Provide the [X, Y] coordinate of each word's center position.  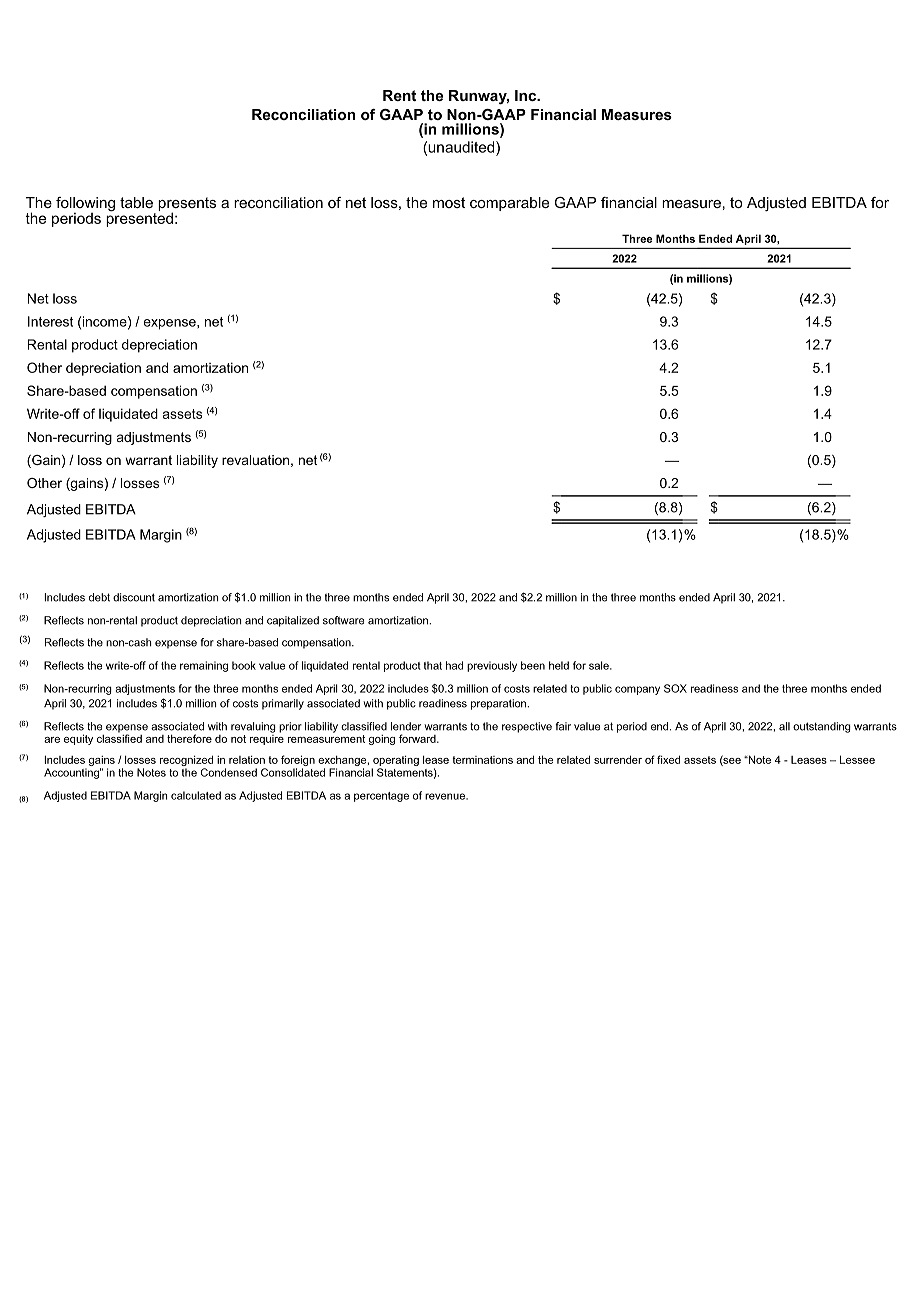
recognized [186, 762]
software [343, 620]
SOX [675, 688]
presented [139, 218]
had [454, 665]
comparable [509, 204]
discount [134, 597]
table [136, 202]
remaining [204, 666]
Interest [50, 321]
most [449, 202]
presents [187, 205]
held [559, 665]
